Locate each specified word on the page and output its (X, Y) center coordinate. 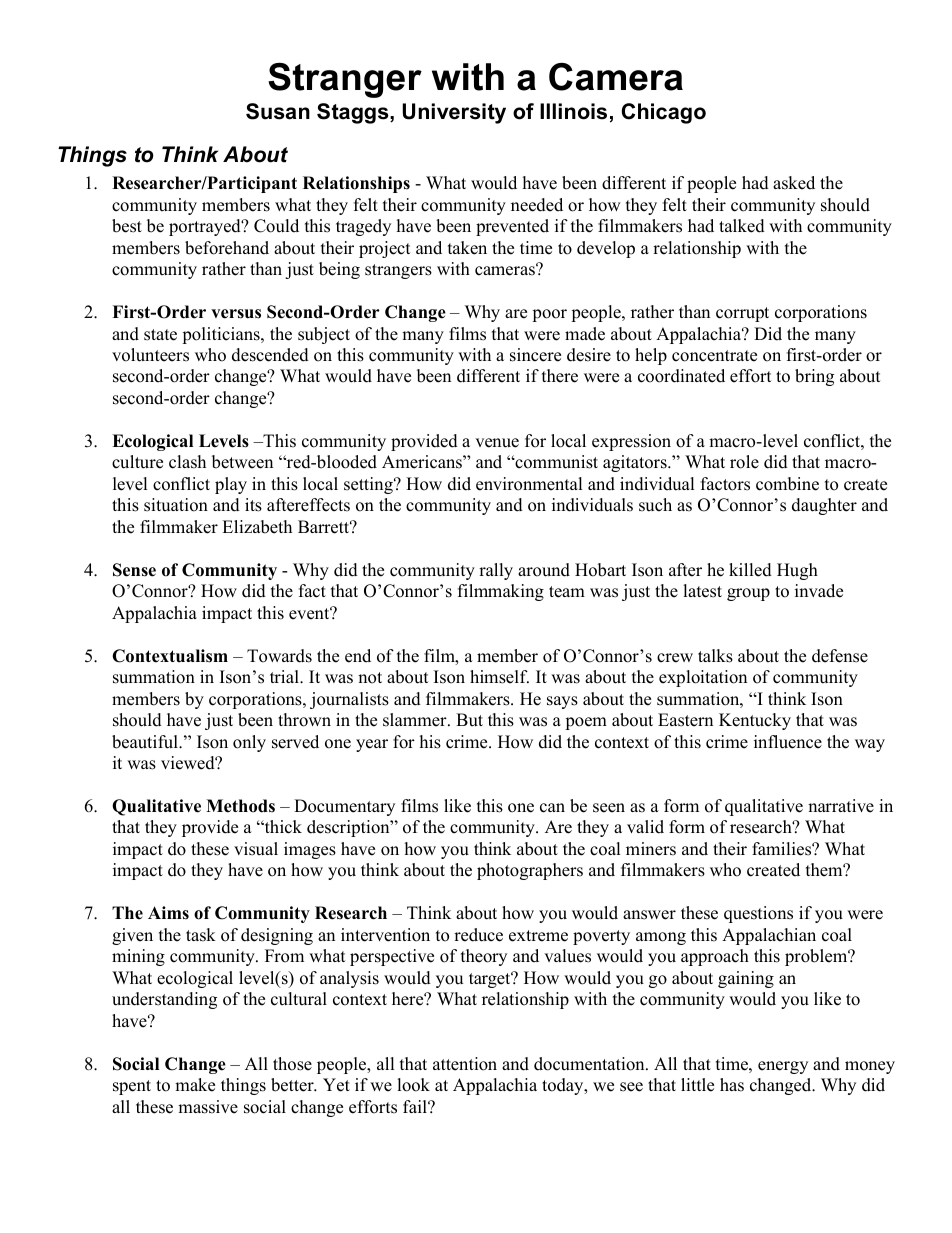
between (242, 462)
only (249, 743)
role (744, 462)
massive (208, 1107)
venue (497, 443)
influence (788, 742)
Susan (278, 111)
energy (783, 1067)
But (469, 720)
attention (465, 1064)
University (454, 113)
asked (794, 183)
